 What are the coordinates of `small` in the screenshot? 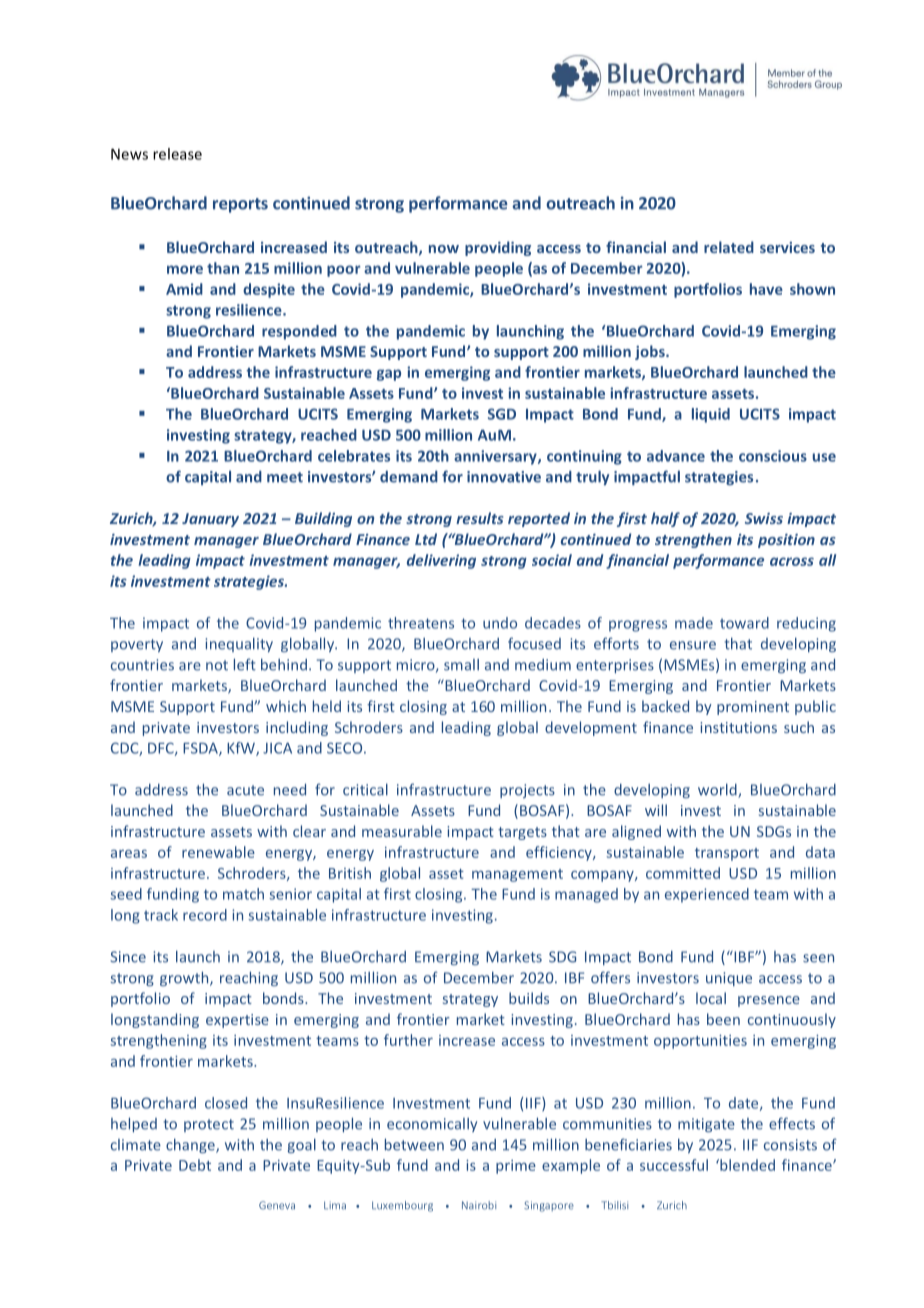 It's located at (461, 665).
